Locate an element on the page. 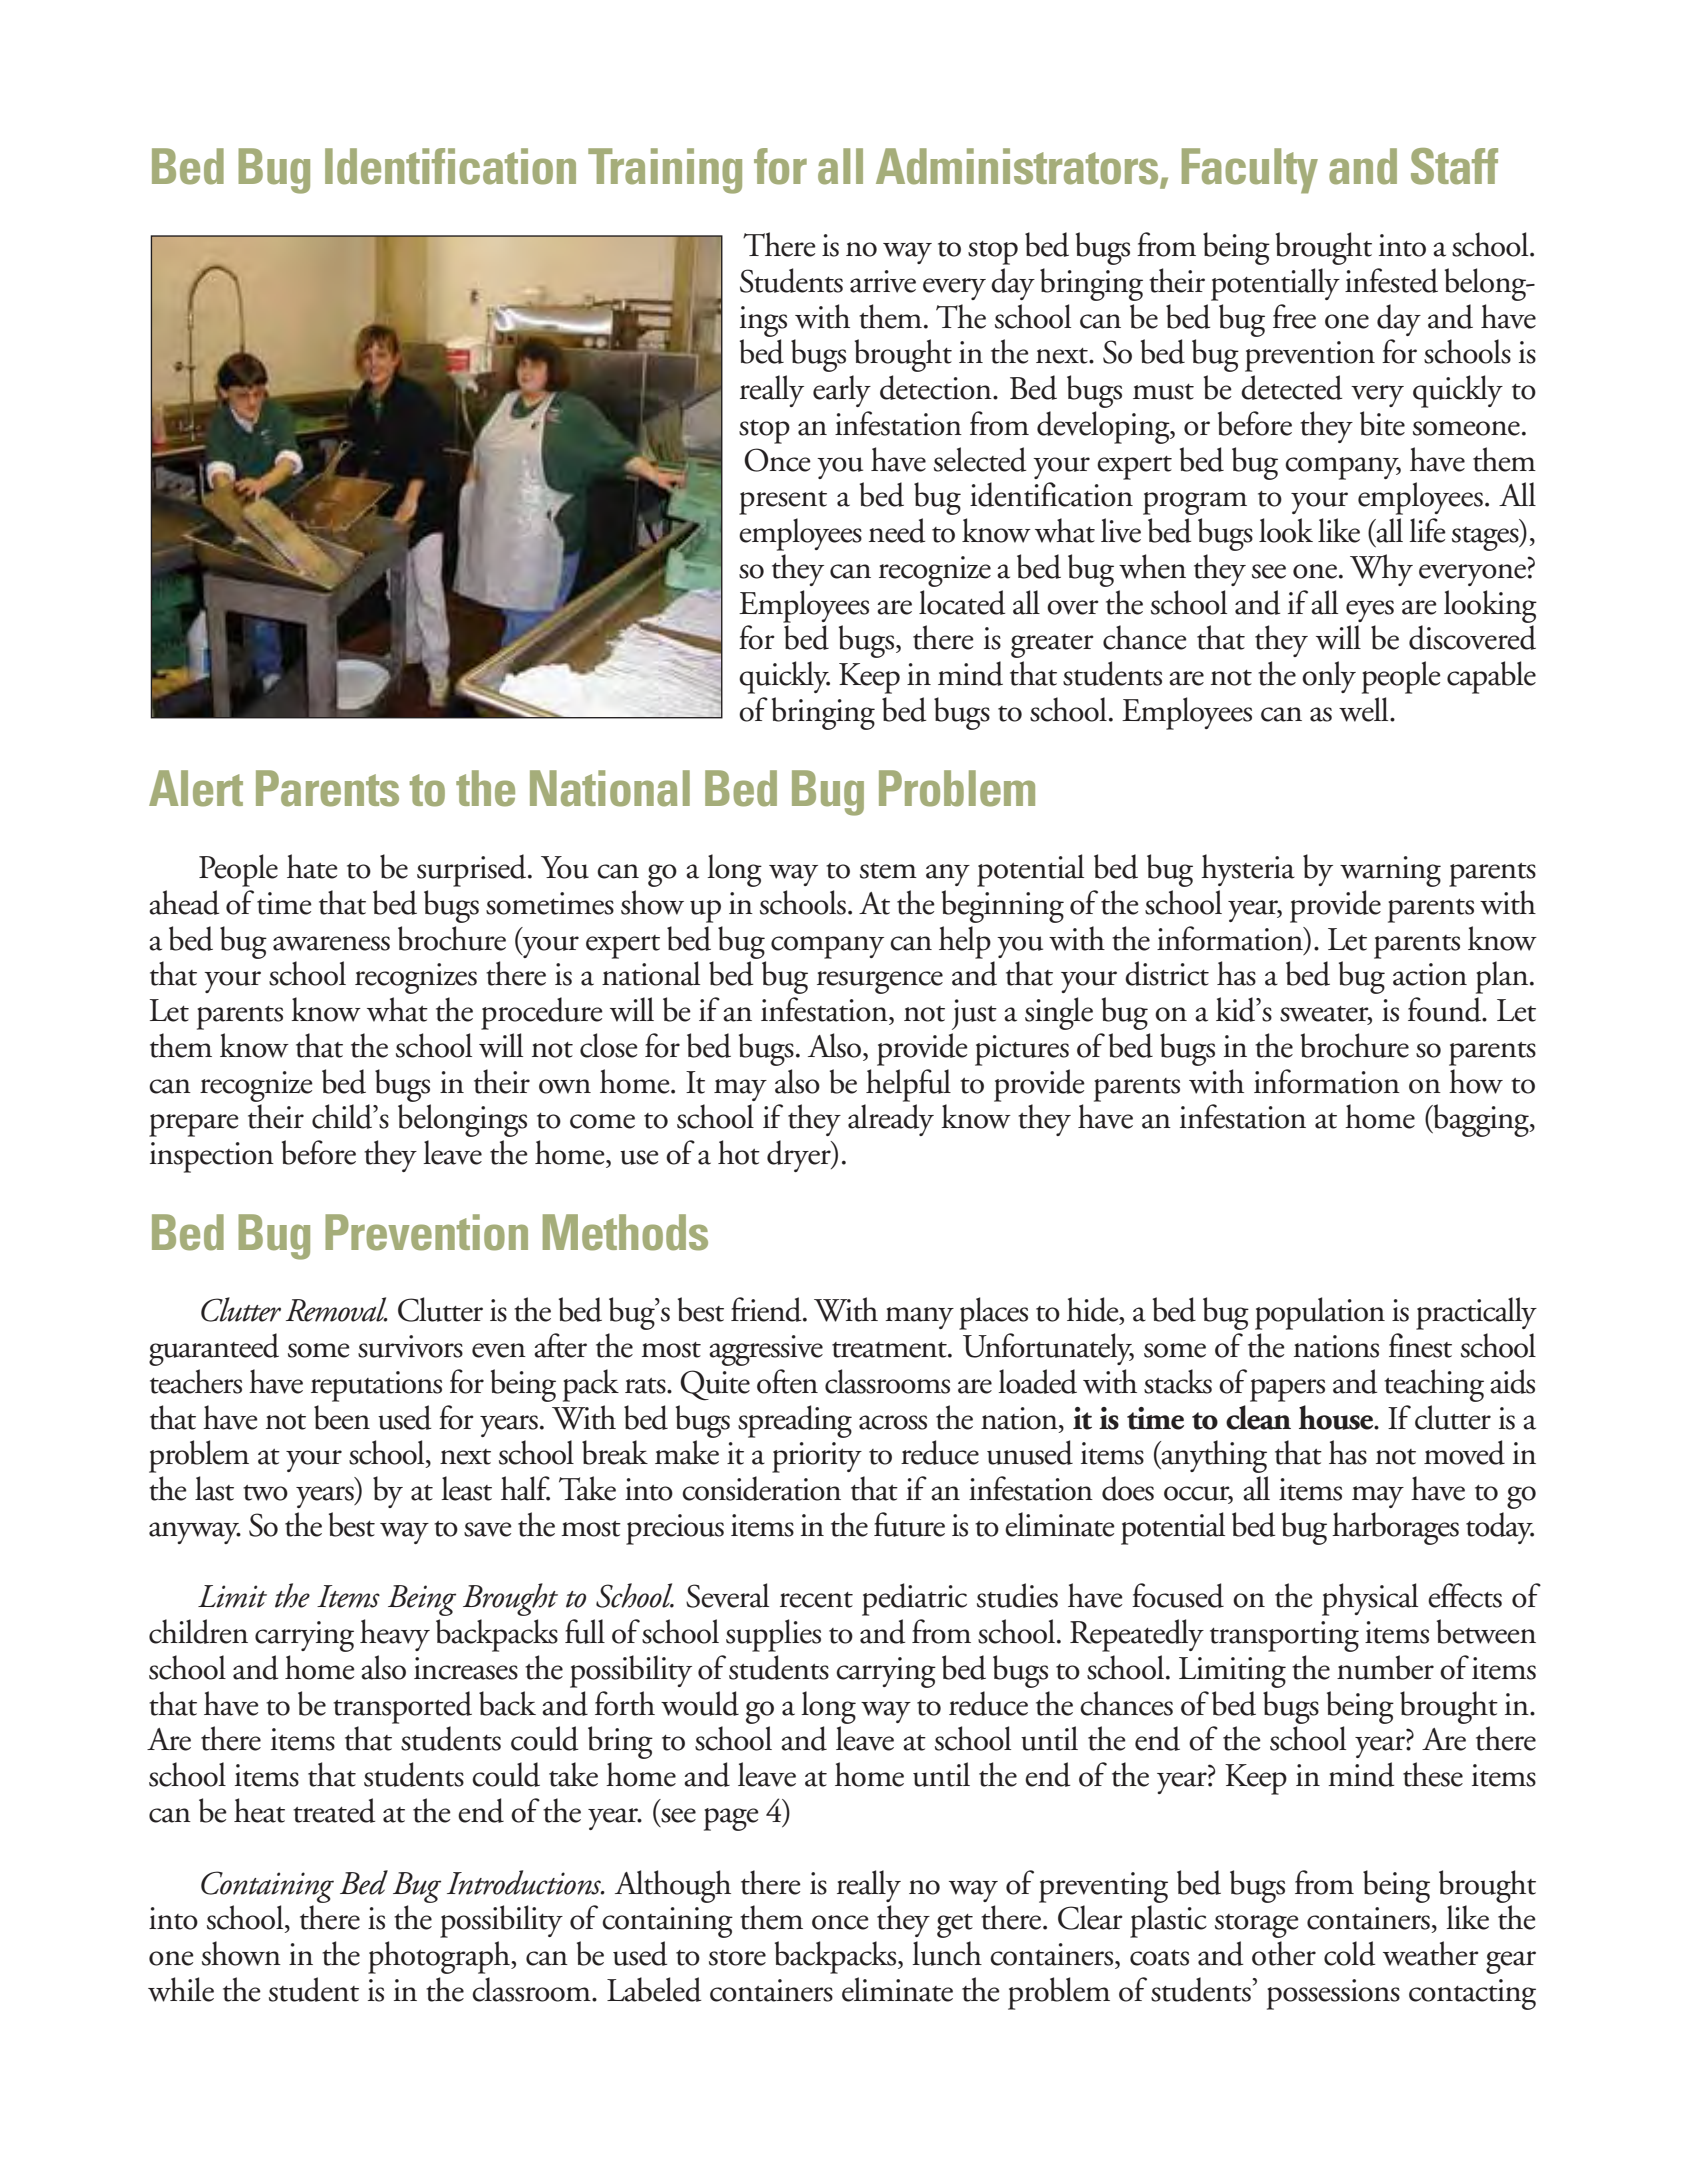 Image resolution: width=1685 pixels, height=2180 pixels. warning is located at coordinates (1390, 871).
